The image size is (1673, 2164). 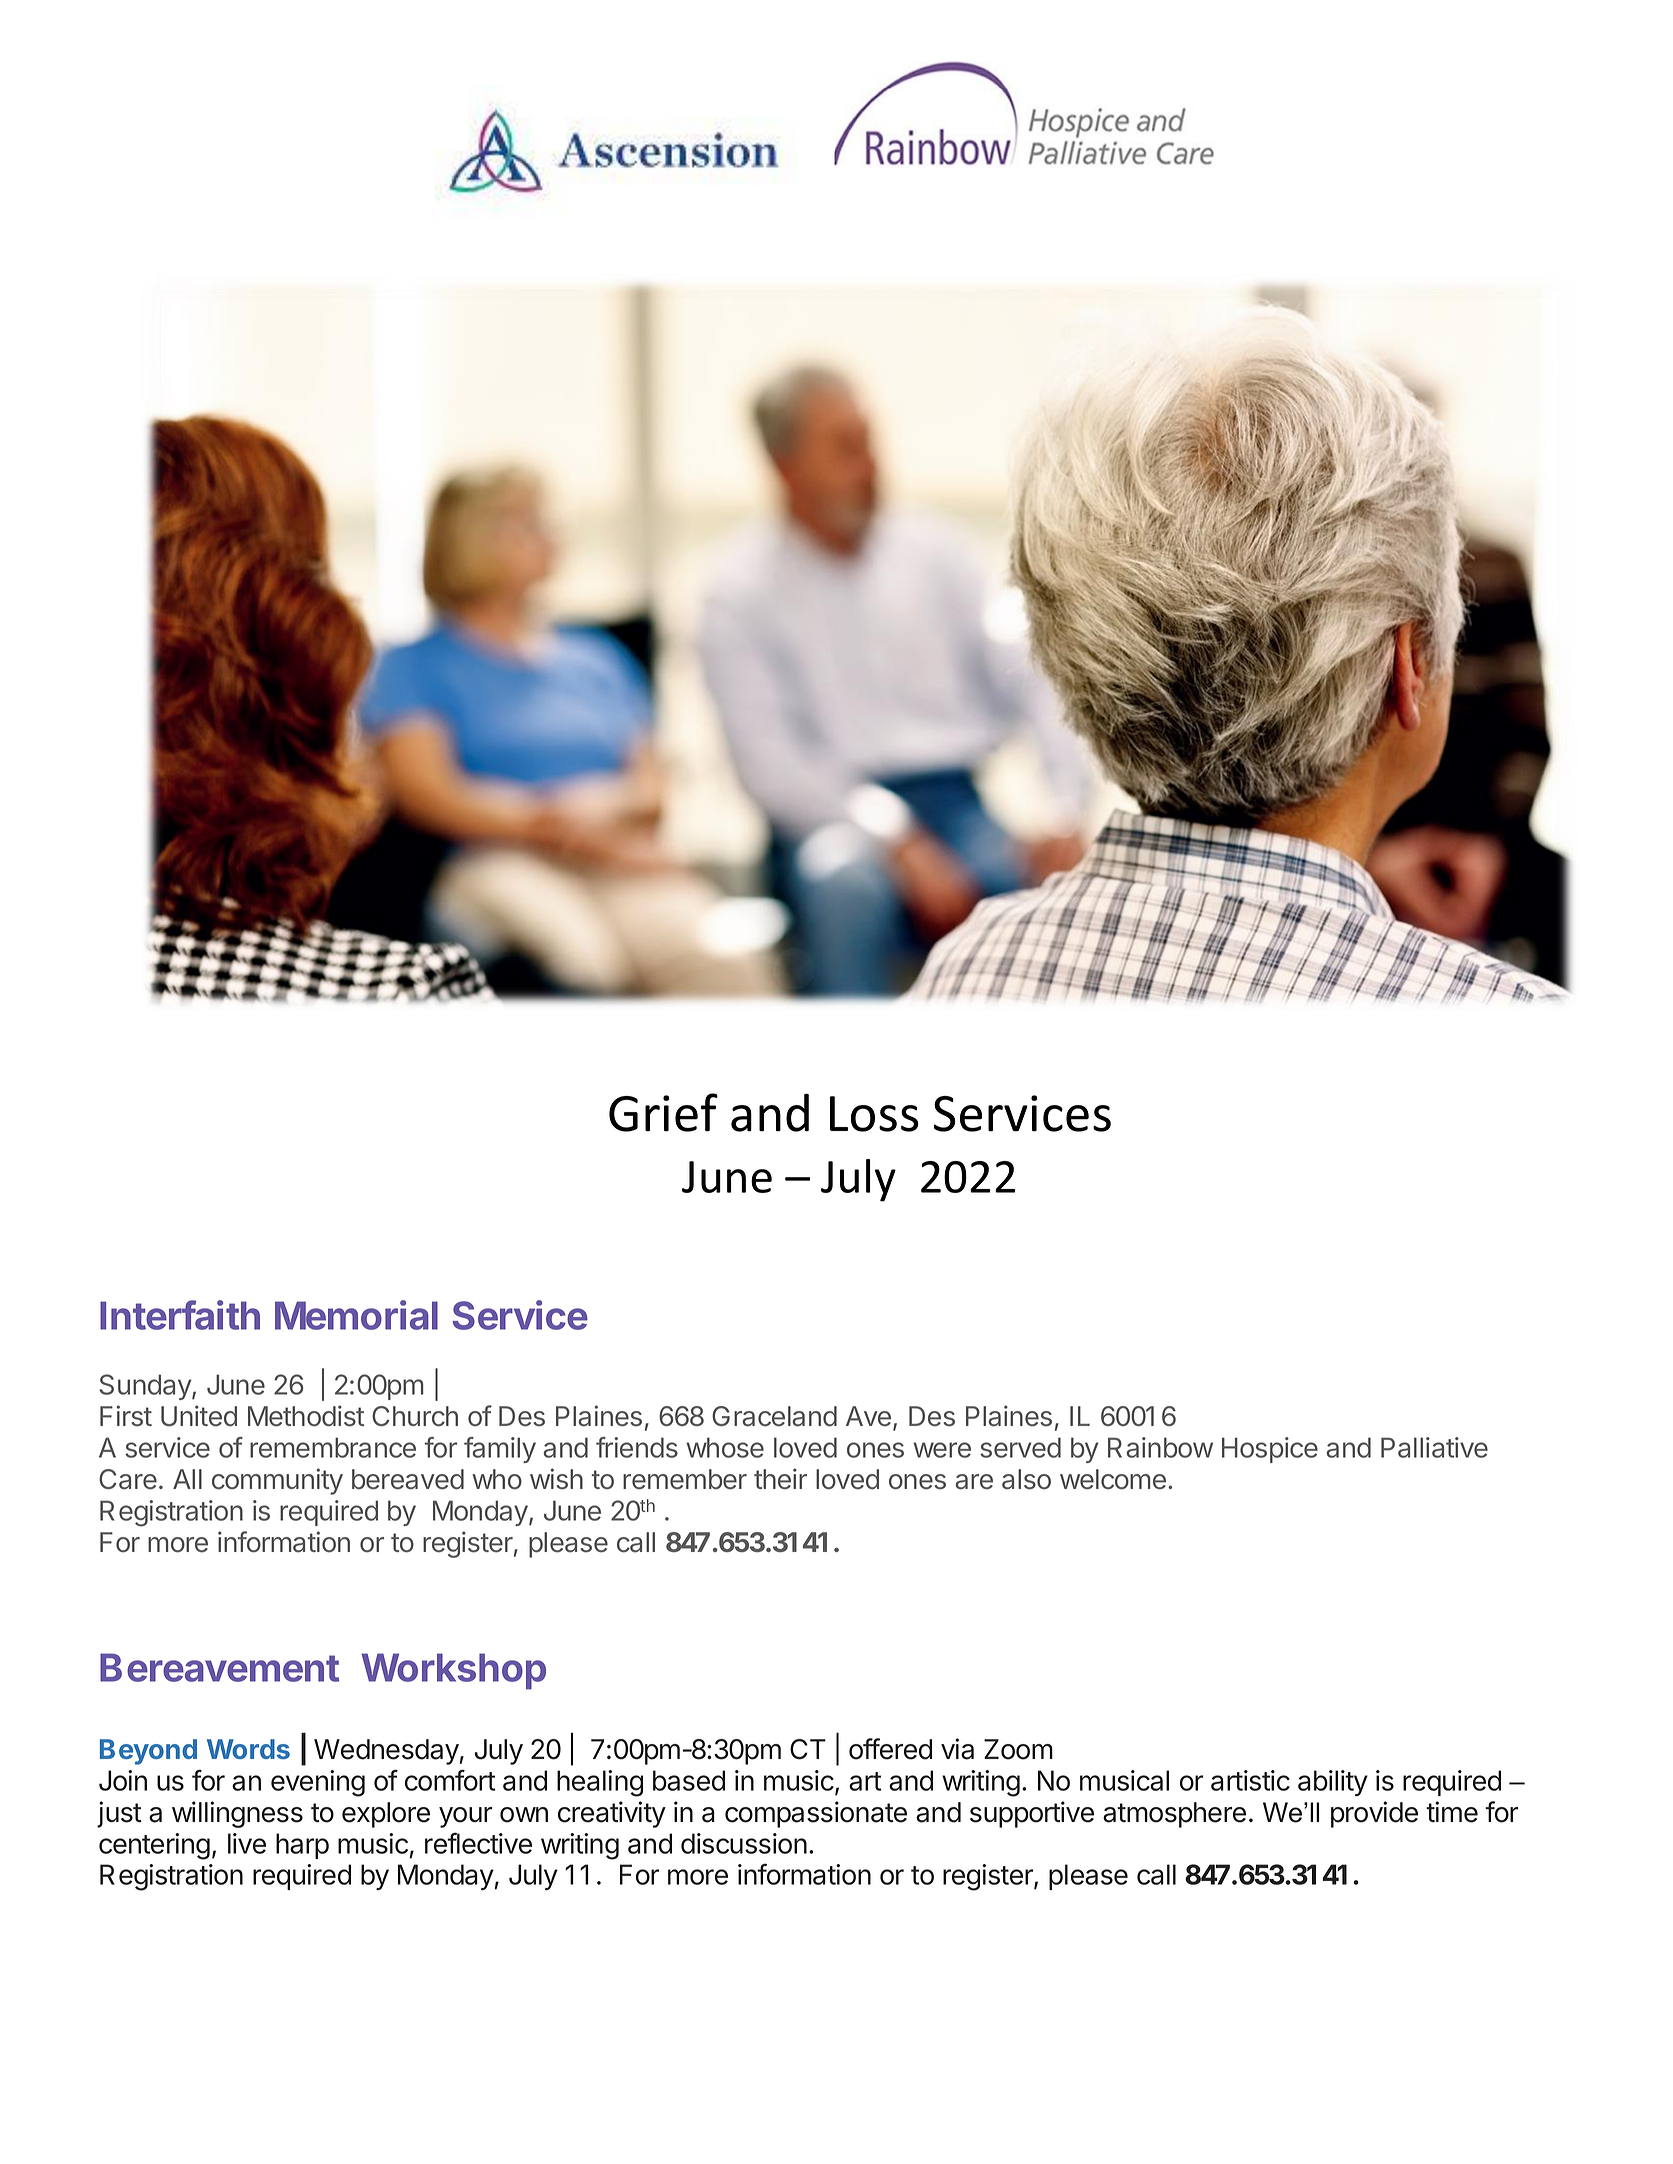 What do you see at coordinates (1113, 1479) in the screenshot?
I see `welcome` at bounding box center [1113, 1479].
